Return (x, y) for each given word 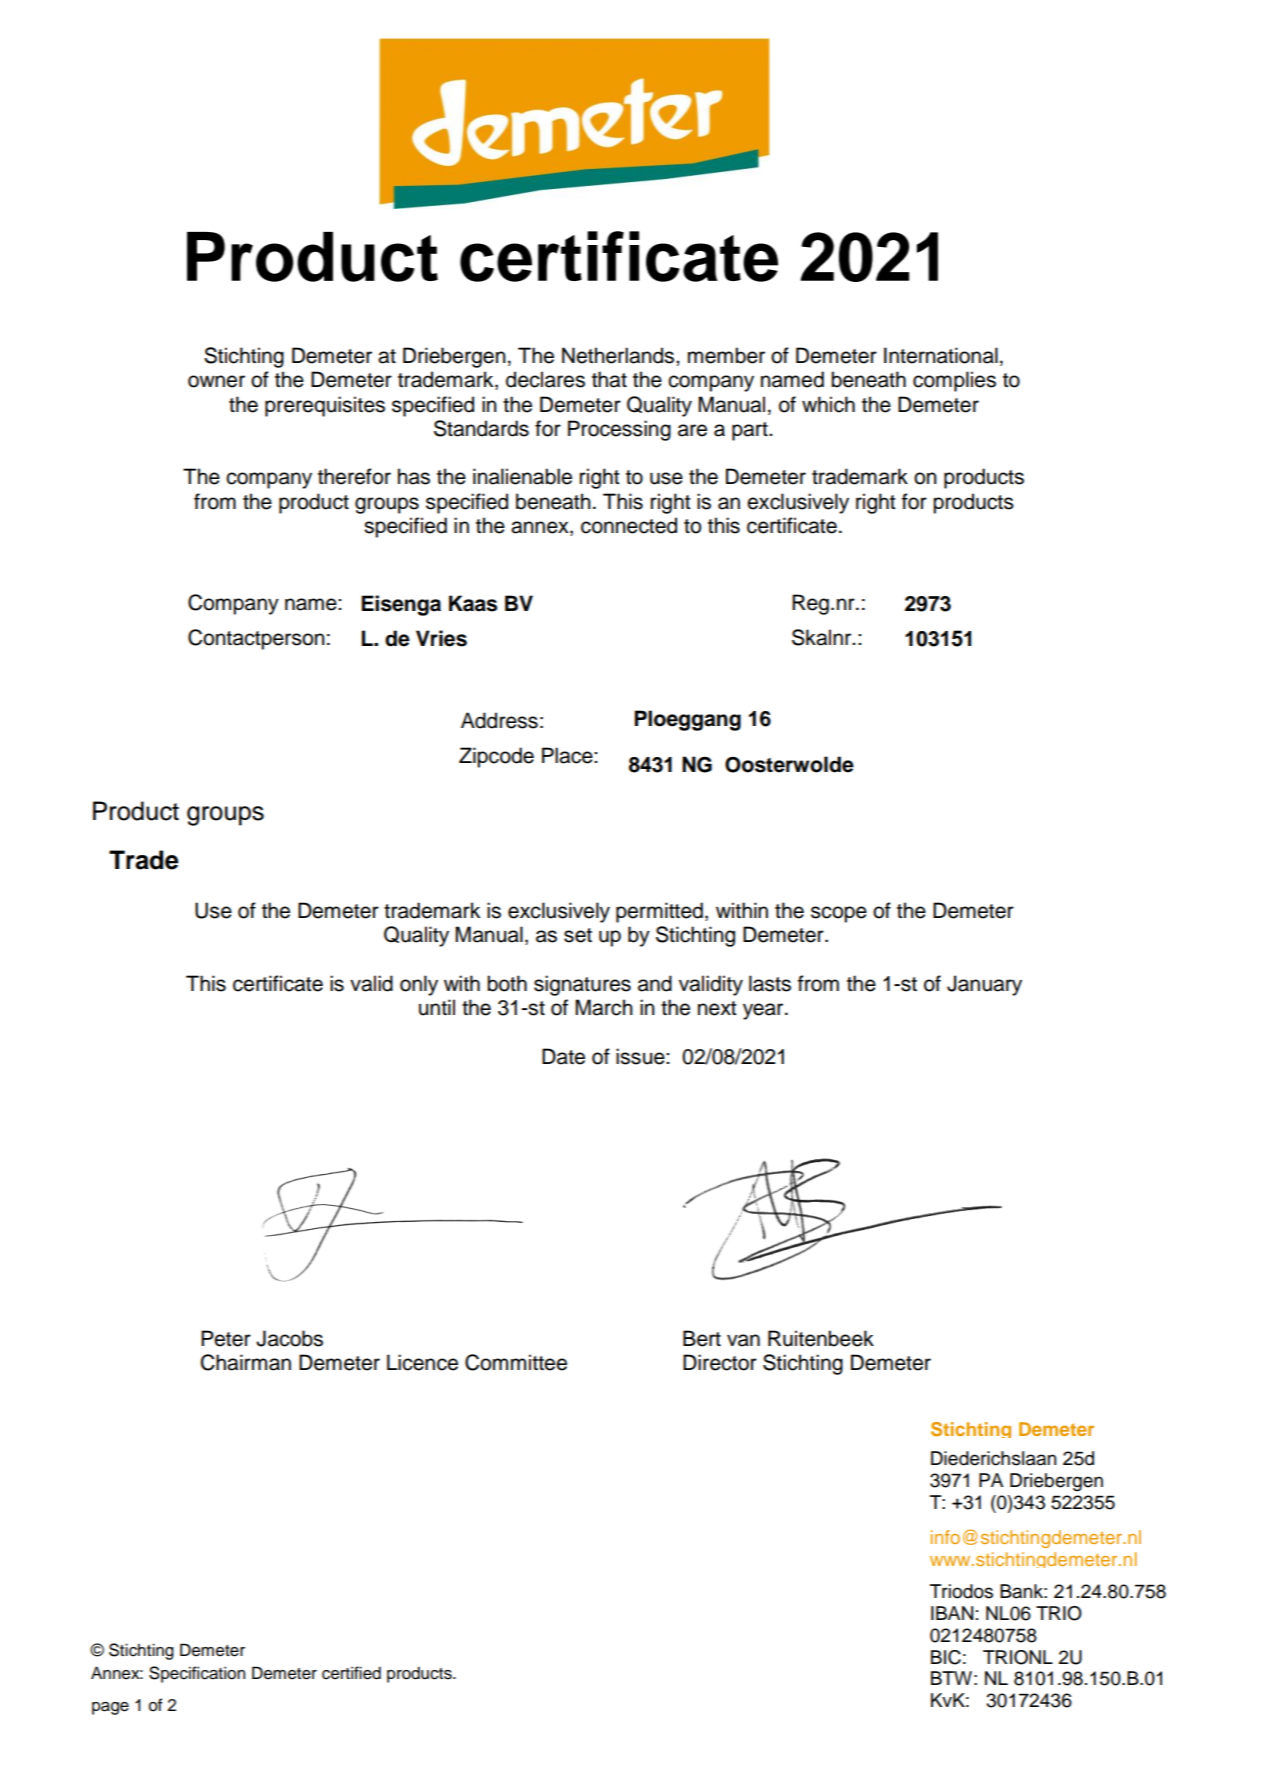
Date (563, 1056)
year (764, 1011)
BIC (946, 1657)
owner (216, 381)
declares (545, 379)
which (828, 404)
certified (351, 1673)
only (419, 985)
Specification (197, 1674)
